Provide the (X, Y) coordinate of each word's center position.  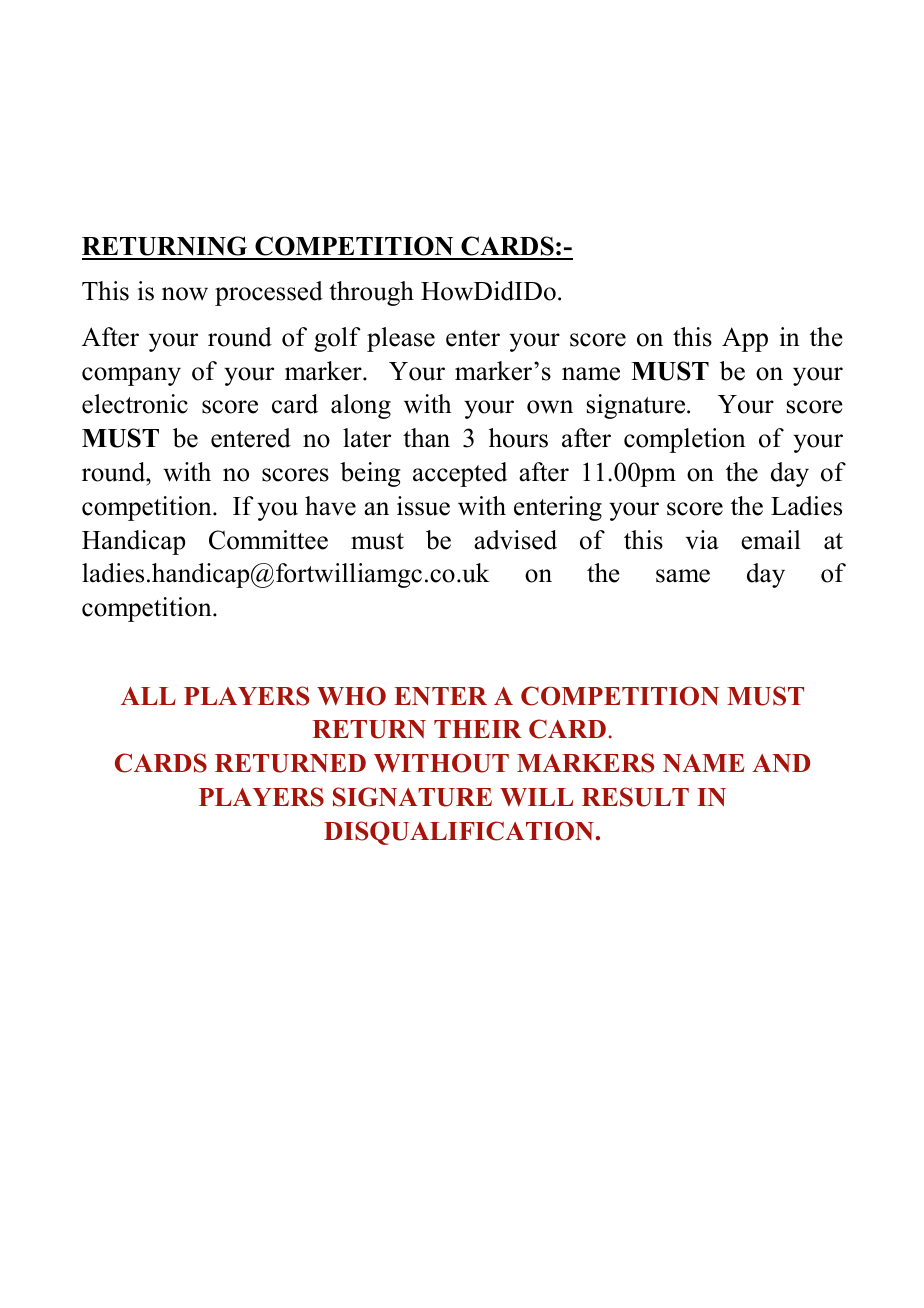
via (702, 540)
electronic (135, 404)
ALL (148, 696)
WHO (351, 696)
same (683, 576)
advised (515, 540)
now (185, 294)
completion (685, 440)
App (745, 339)
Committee (268, 540)
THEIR (478, 729)
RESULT (635, 797)
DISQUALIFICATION (459, 833)
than (426, 438)
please (401, 339)
